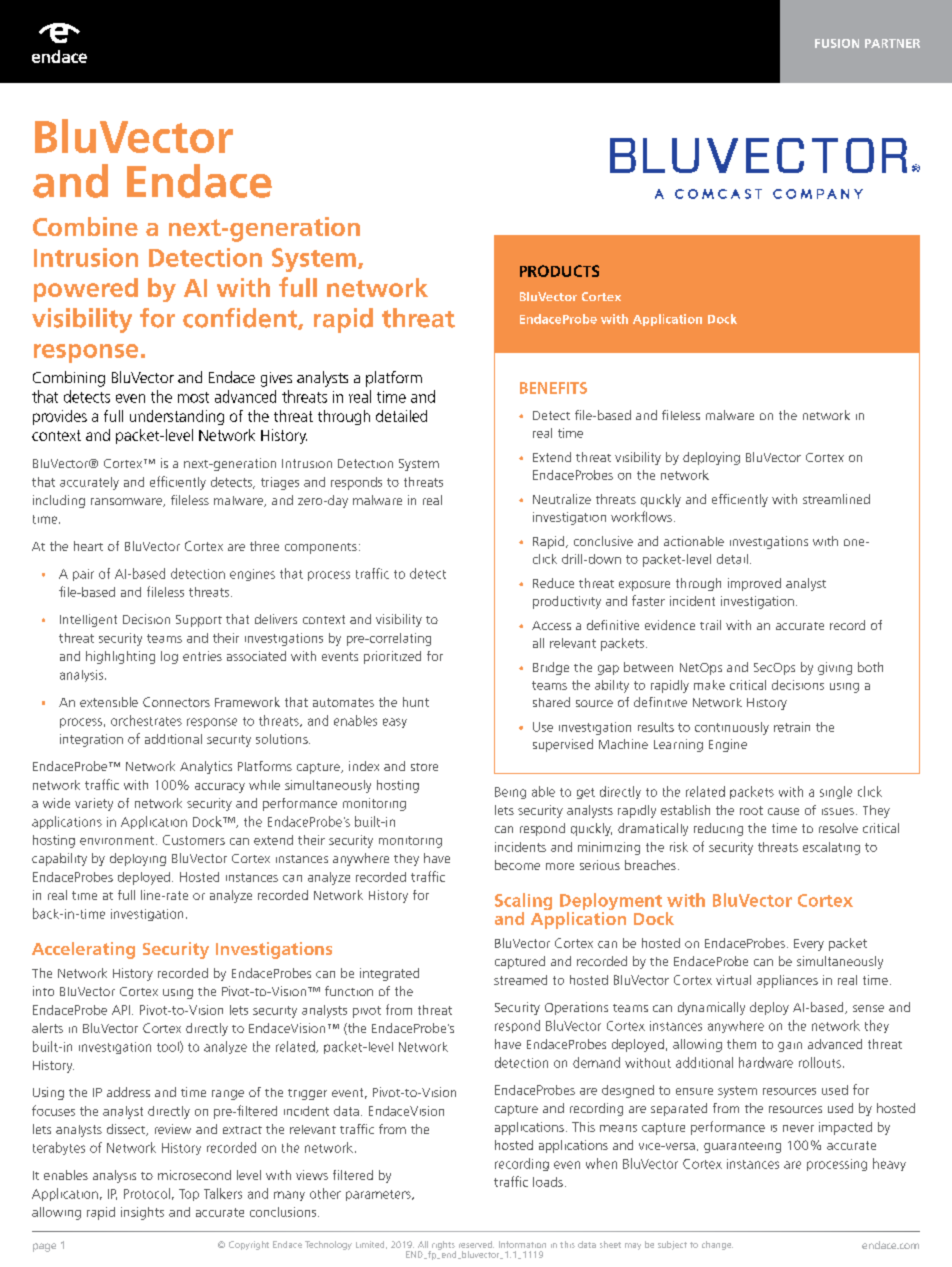  I want to click on BENEFITS, so click(553, 388).
